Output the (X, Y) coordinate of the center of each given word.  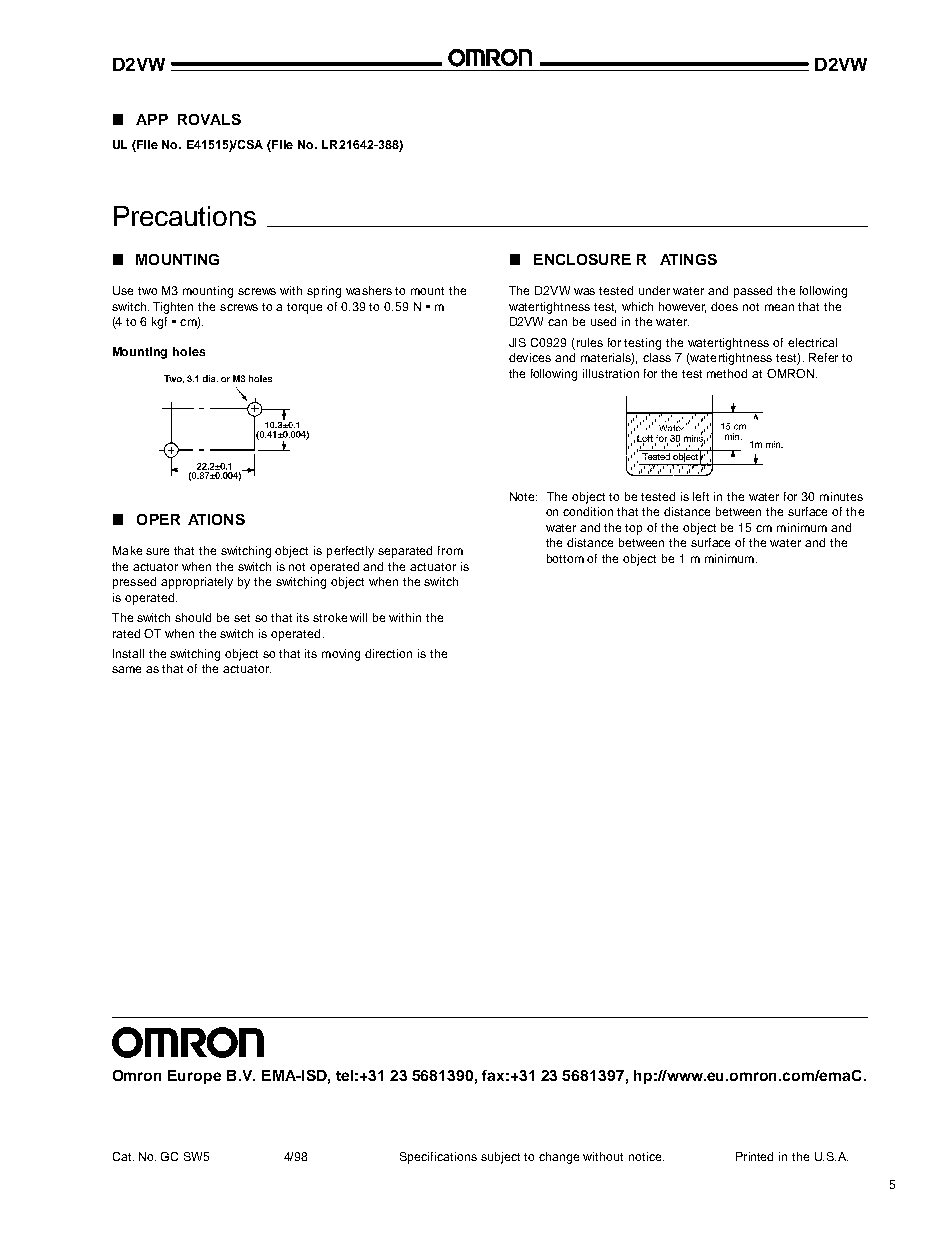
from (450, 550)
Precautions (185, 216)
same (126, 669)
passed (753, 292)
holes (189, 351)
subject (500, 1158)
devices (530, 357)
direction (388, 653)
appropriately (197, 583)
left (701, 496)
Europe (194, 1077)
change (559, 1158)
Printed (754, 1156)
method (727, 373)
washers (369, 290)
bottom (565, 558)
